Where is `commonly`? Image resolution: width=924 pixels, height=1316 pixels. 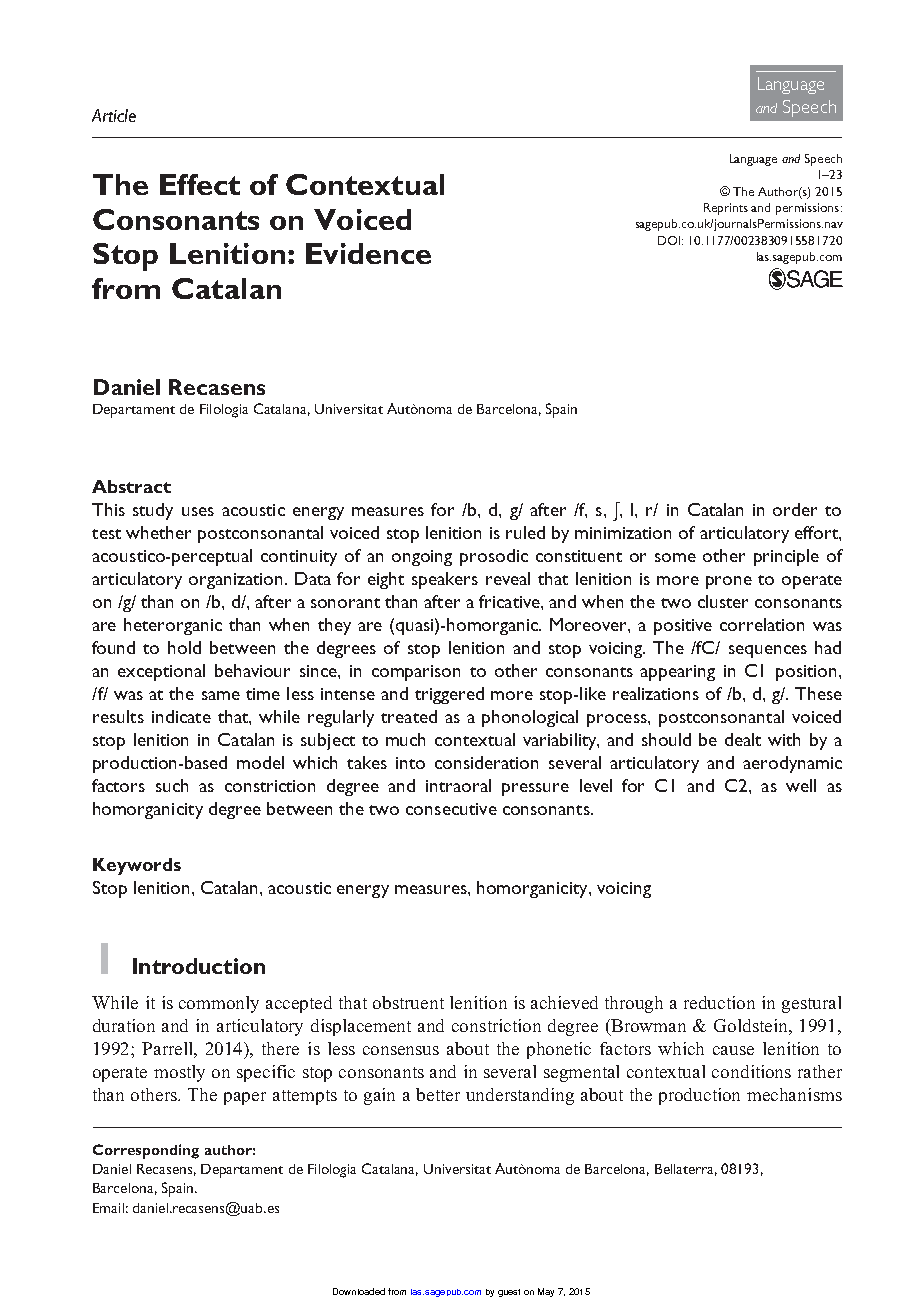 commonly is located at coordinates (219, 1004).
